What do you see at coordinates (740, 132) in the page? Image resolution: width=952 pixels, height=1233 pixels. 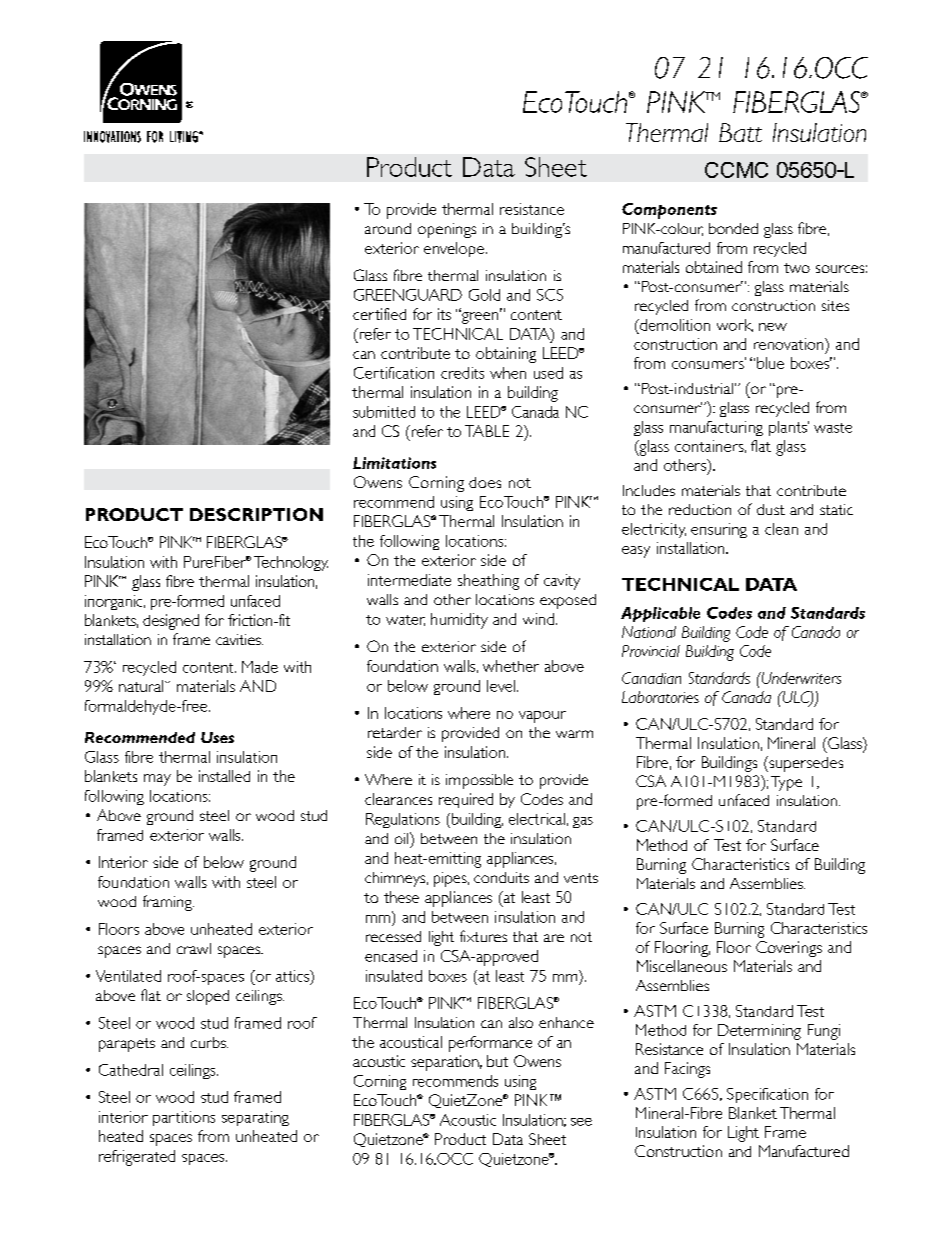 I see `Batt` at bounding box center [740, 132].
